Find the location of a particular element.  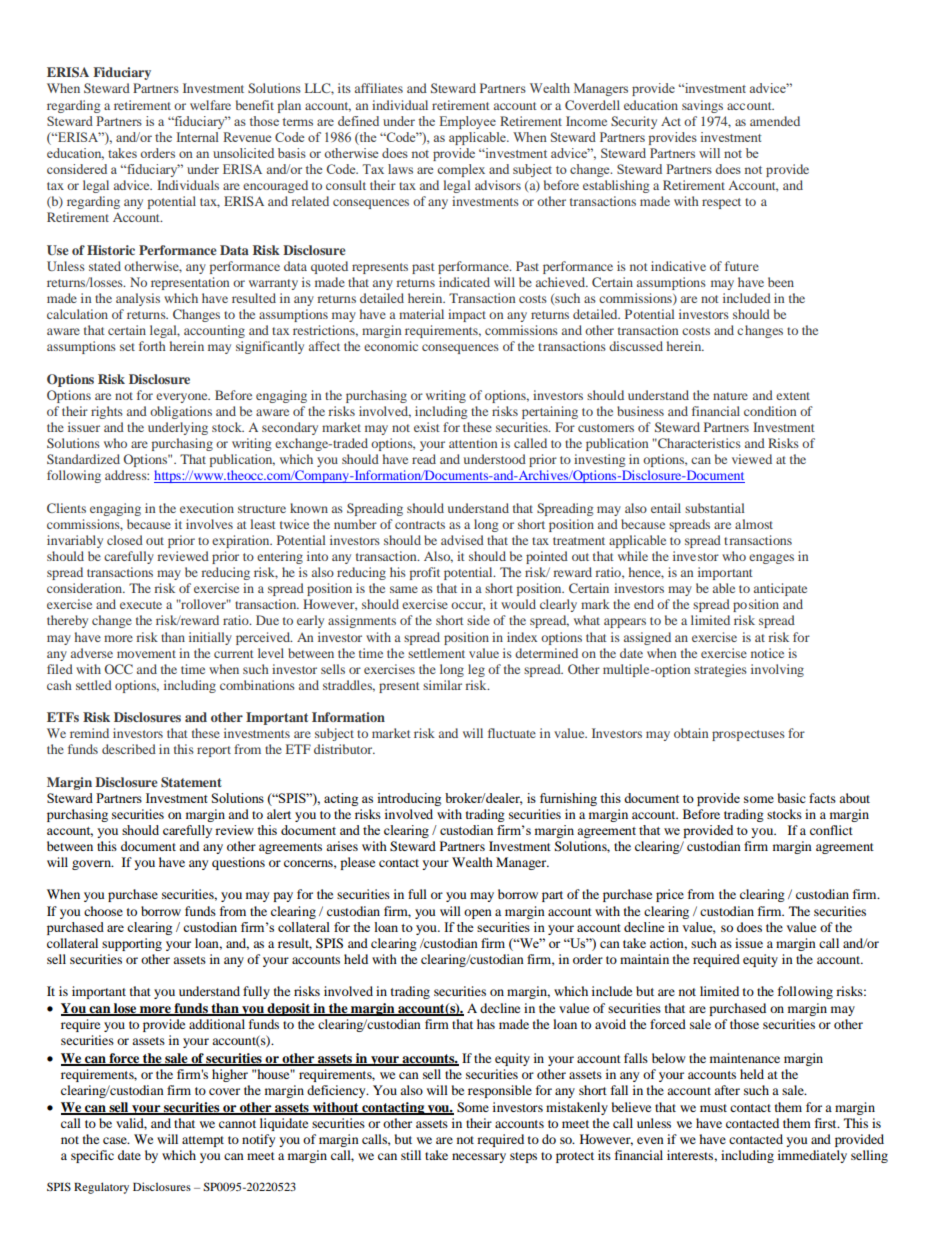

attempt is located at coordinates (203, 1141).
